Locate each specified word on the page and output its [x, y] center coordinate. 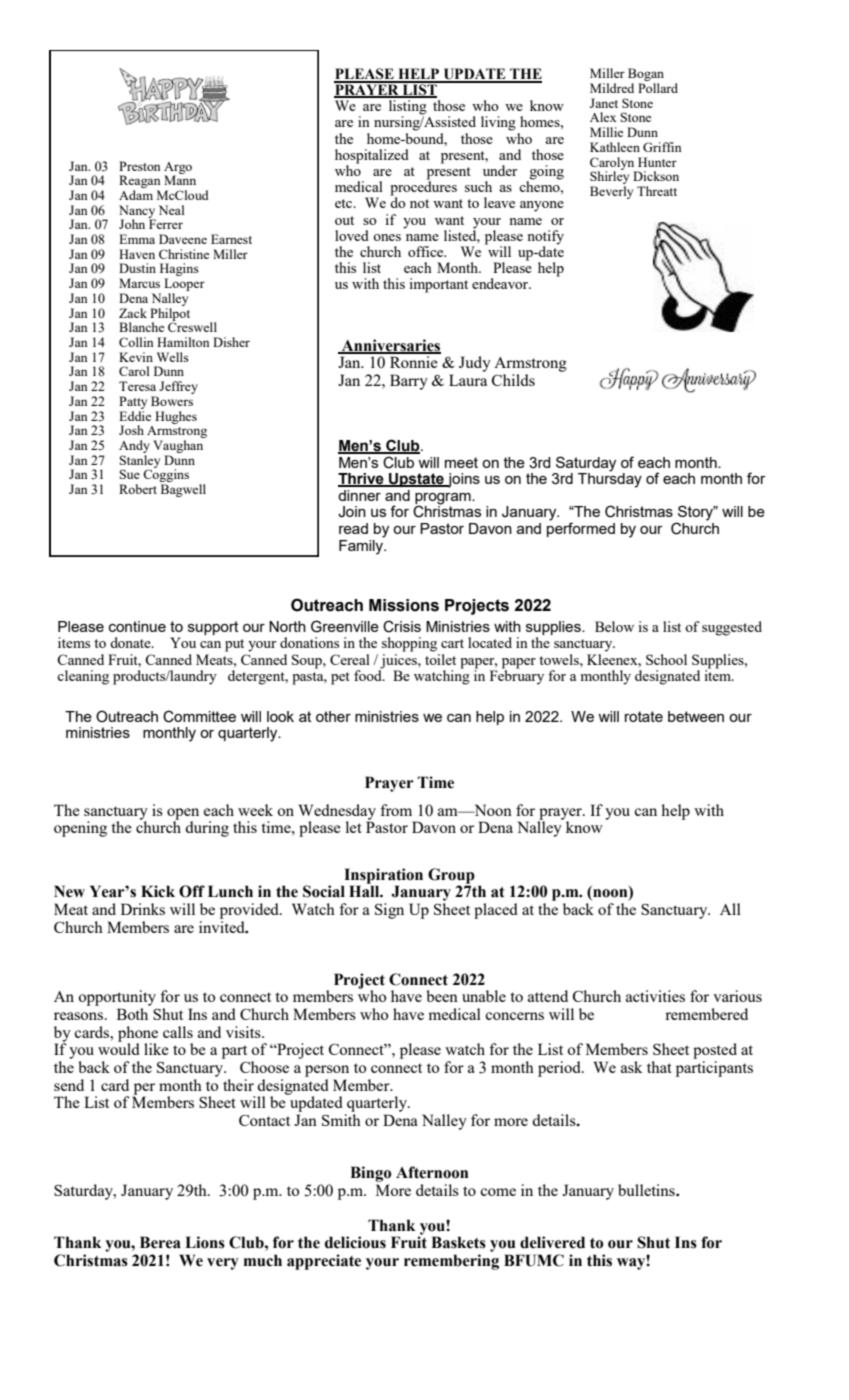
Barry [409, 382]
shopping [409, 644]
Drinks [143, 909]
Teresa [137, 386]
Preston [140, 166]
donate [131, 642]
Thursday [610, 479]
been [442, 996]
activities [655, 996]
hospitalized [372, 157]
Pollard [658, 88]
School [666, 659]
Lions [205, 1242]
